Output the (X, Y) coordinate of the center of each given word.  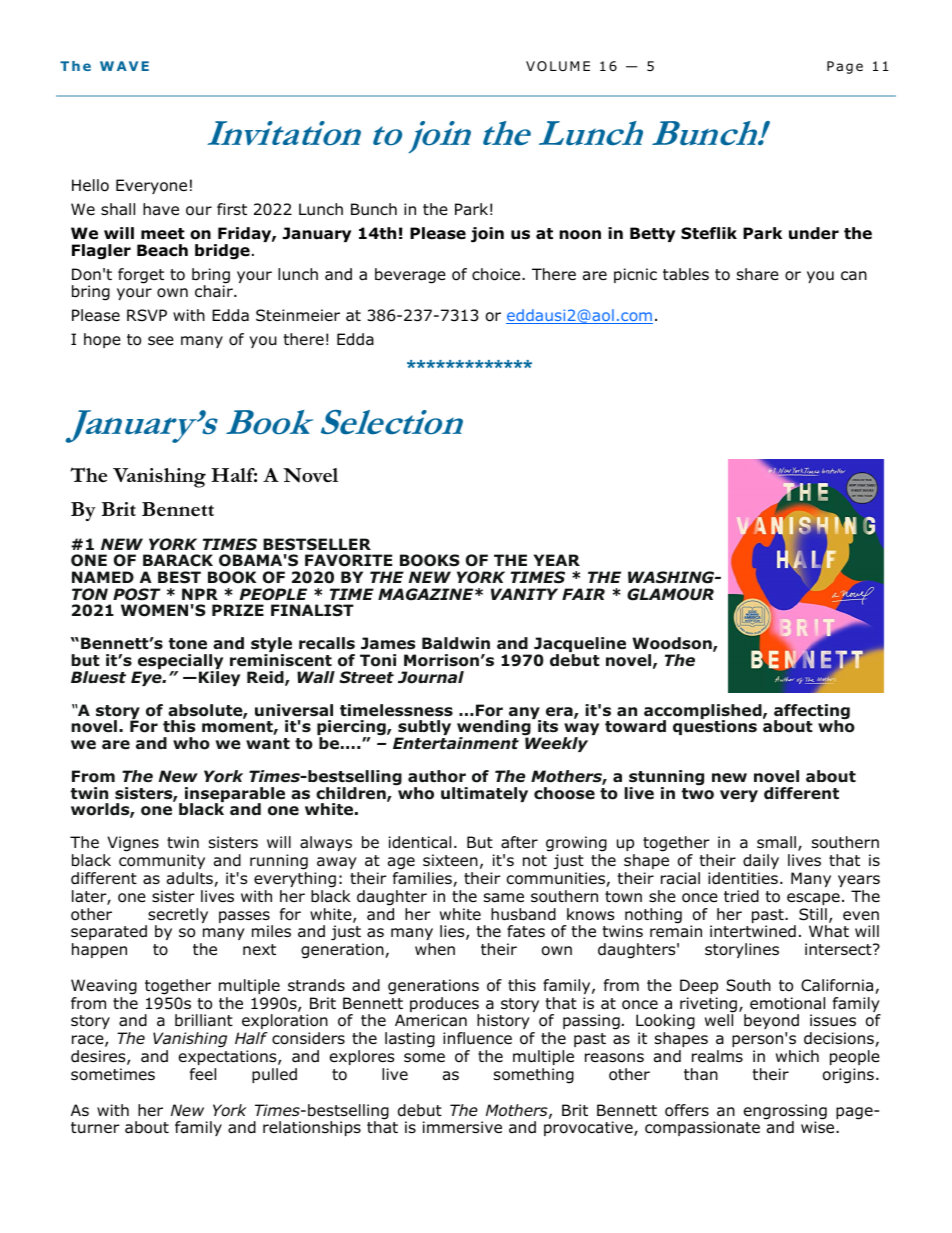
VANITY (524, 594)
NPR (200, 594)
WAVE (124, 66)
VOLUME (558, 66)
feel (203, 1074)
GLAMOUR (670, 594)
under (814, 233)
